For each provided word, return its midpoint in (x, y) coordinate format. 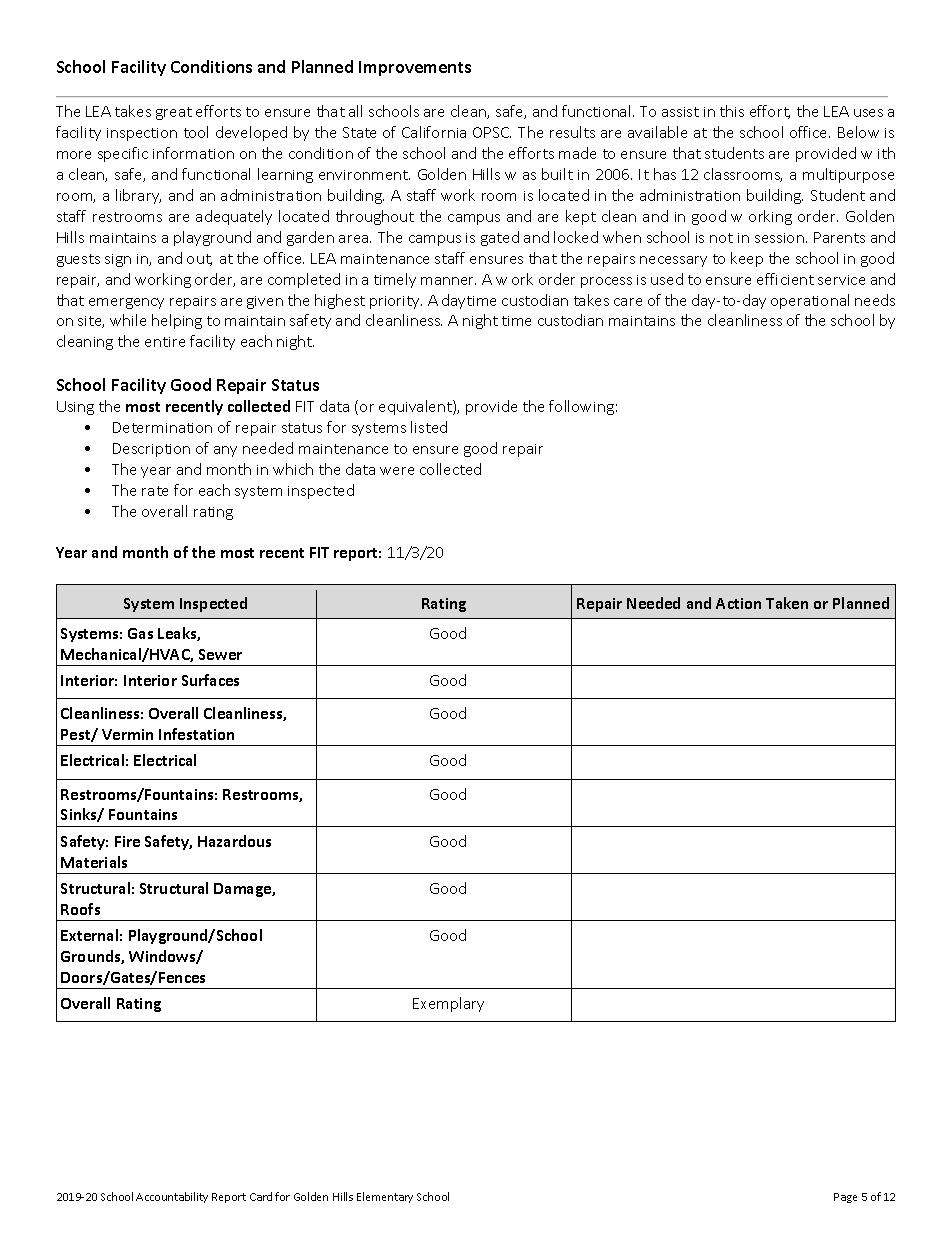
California (434, 132)
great (174, 113)
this (732, 111)
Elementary (385, 1197)
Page (845, 1198)
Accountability (172, 1197)
